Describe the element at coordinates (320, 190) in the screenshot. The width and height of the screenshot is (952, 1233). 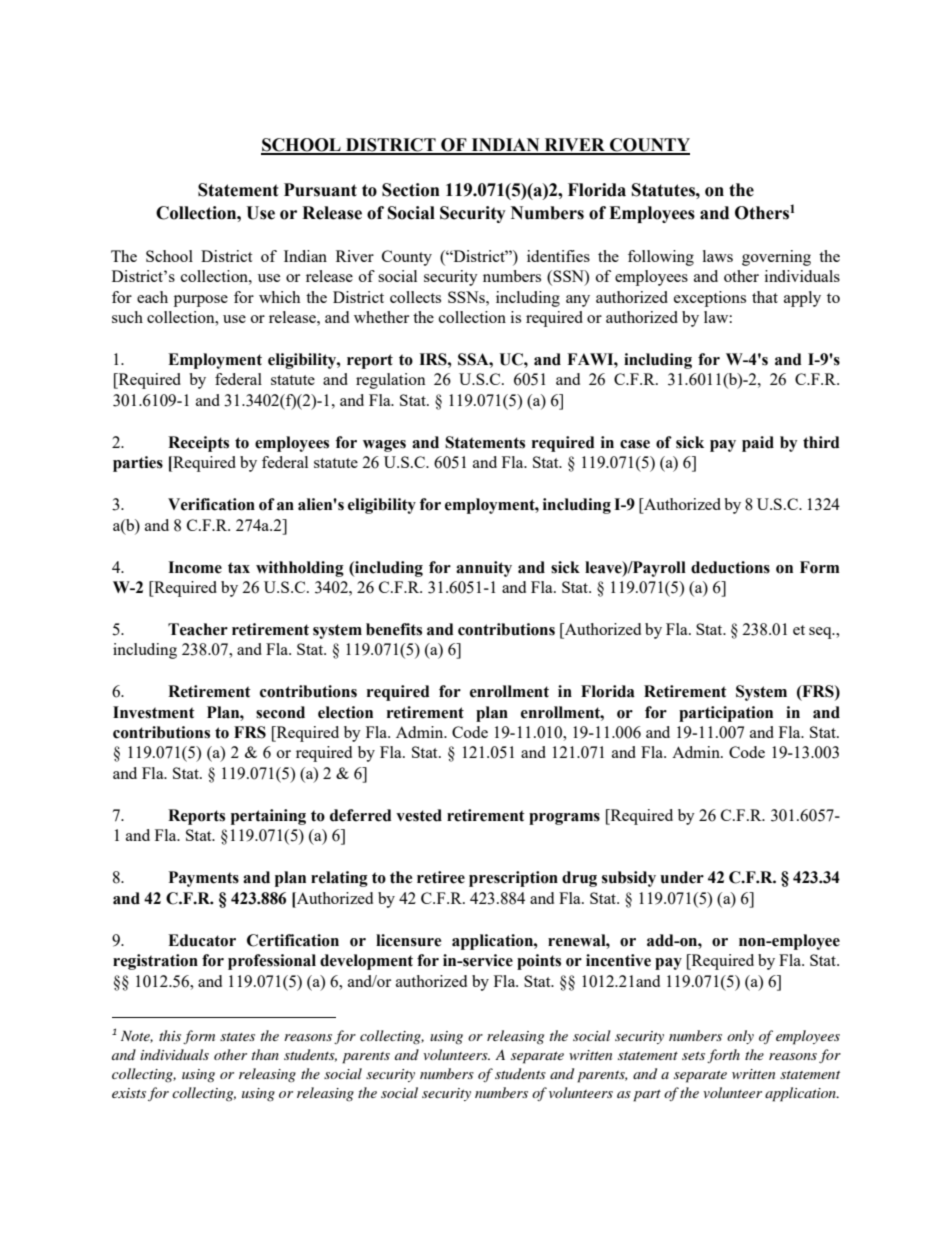
I see `Pursuant` at that location.
